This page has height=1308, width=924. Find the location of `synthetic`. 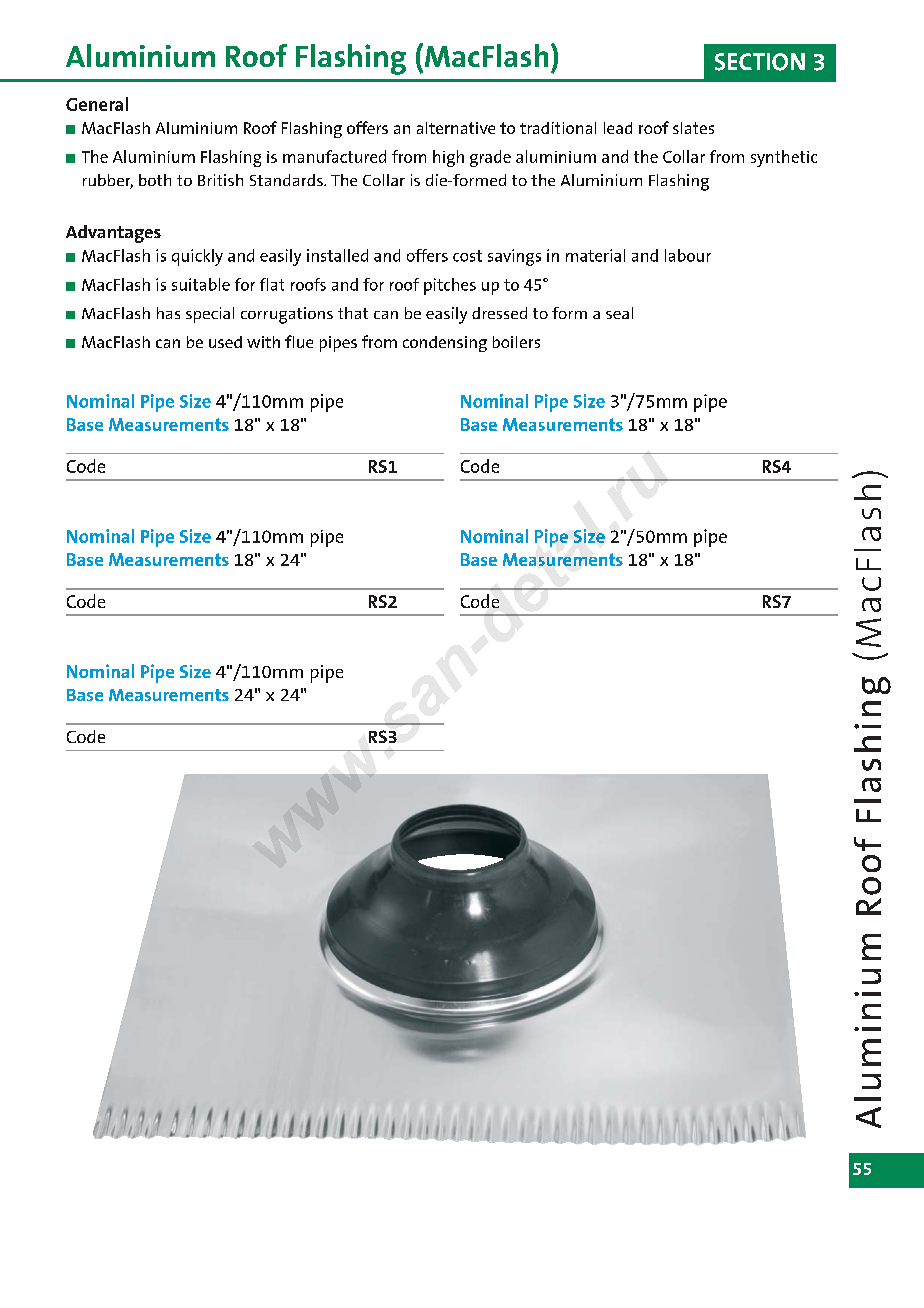

synthetic is located at coordinates (784, 158).
